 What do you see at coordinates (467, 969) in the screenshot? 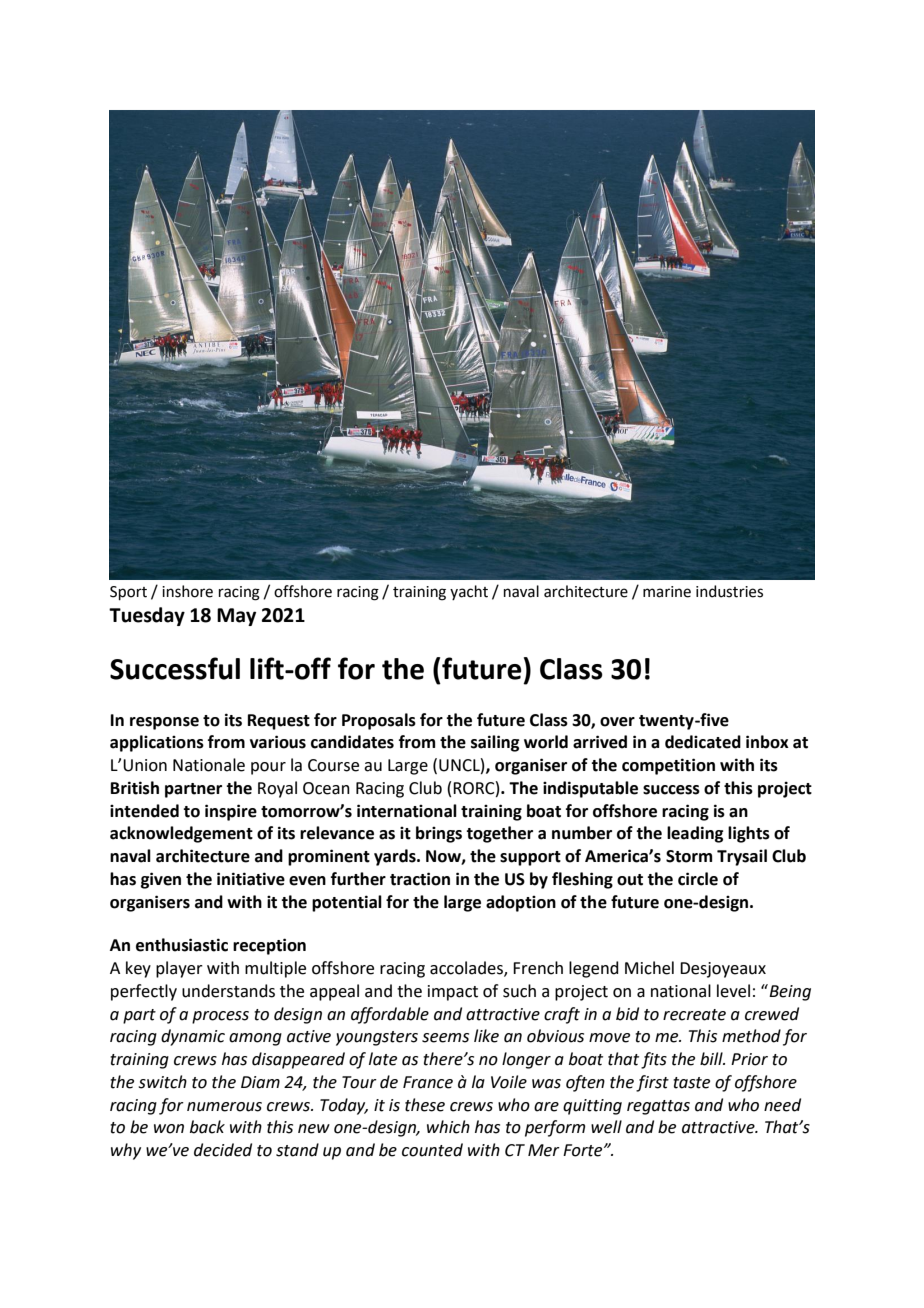
I see `accolades` at bounding box center [467, 969].
